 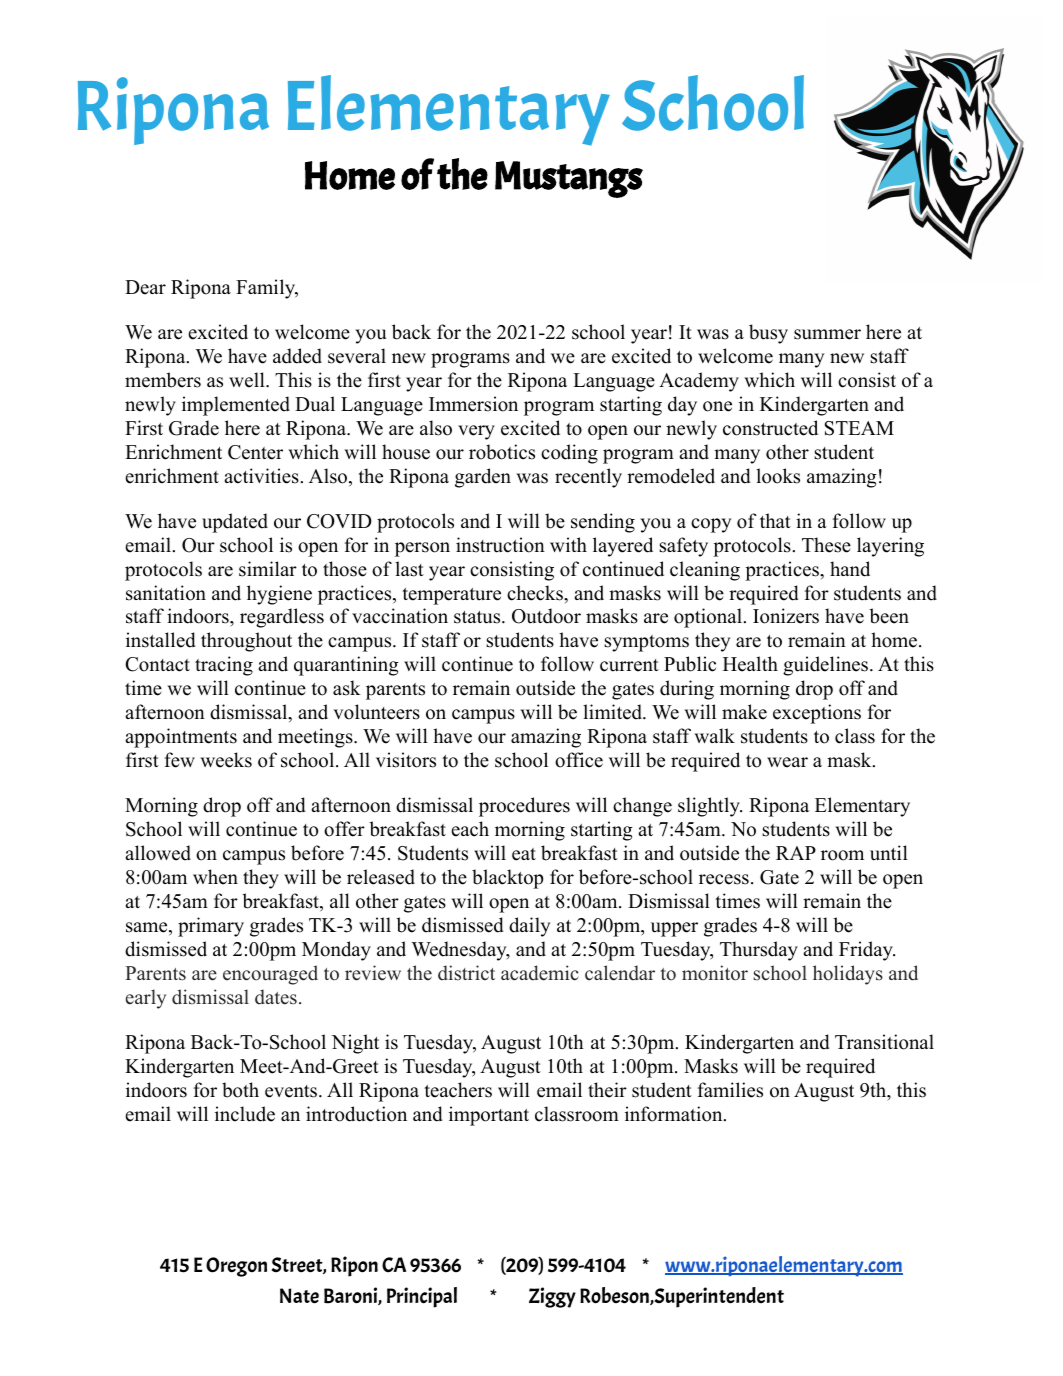 What do you see at coordinates (579, 760) in the screenshot?
I see `office` at bounding box center [579, 760].
